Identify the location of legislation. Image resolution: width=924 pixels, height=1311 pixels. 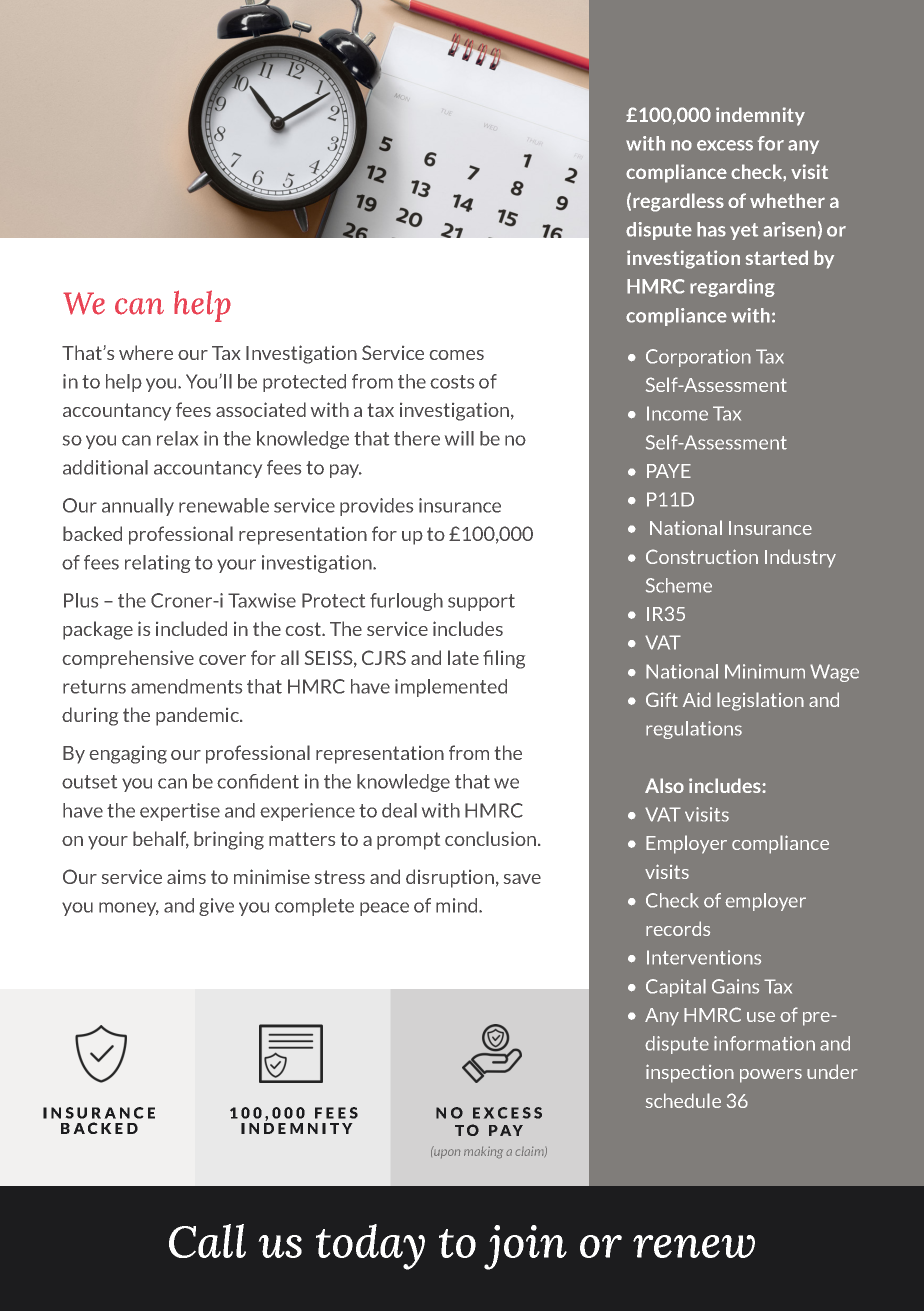
(760, 701).
